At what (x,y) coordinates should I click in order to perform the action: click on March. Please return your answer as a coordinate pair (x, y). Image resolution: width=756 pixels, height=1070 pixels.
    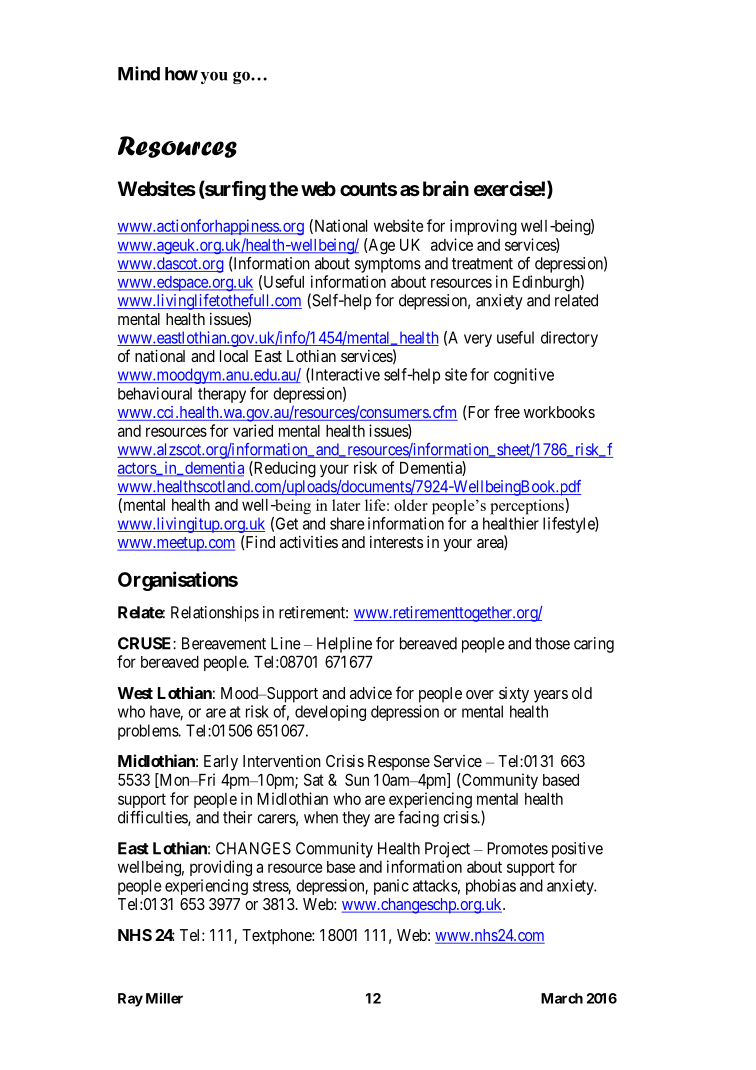
    Looking at the image, I should click on (562, 998).
